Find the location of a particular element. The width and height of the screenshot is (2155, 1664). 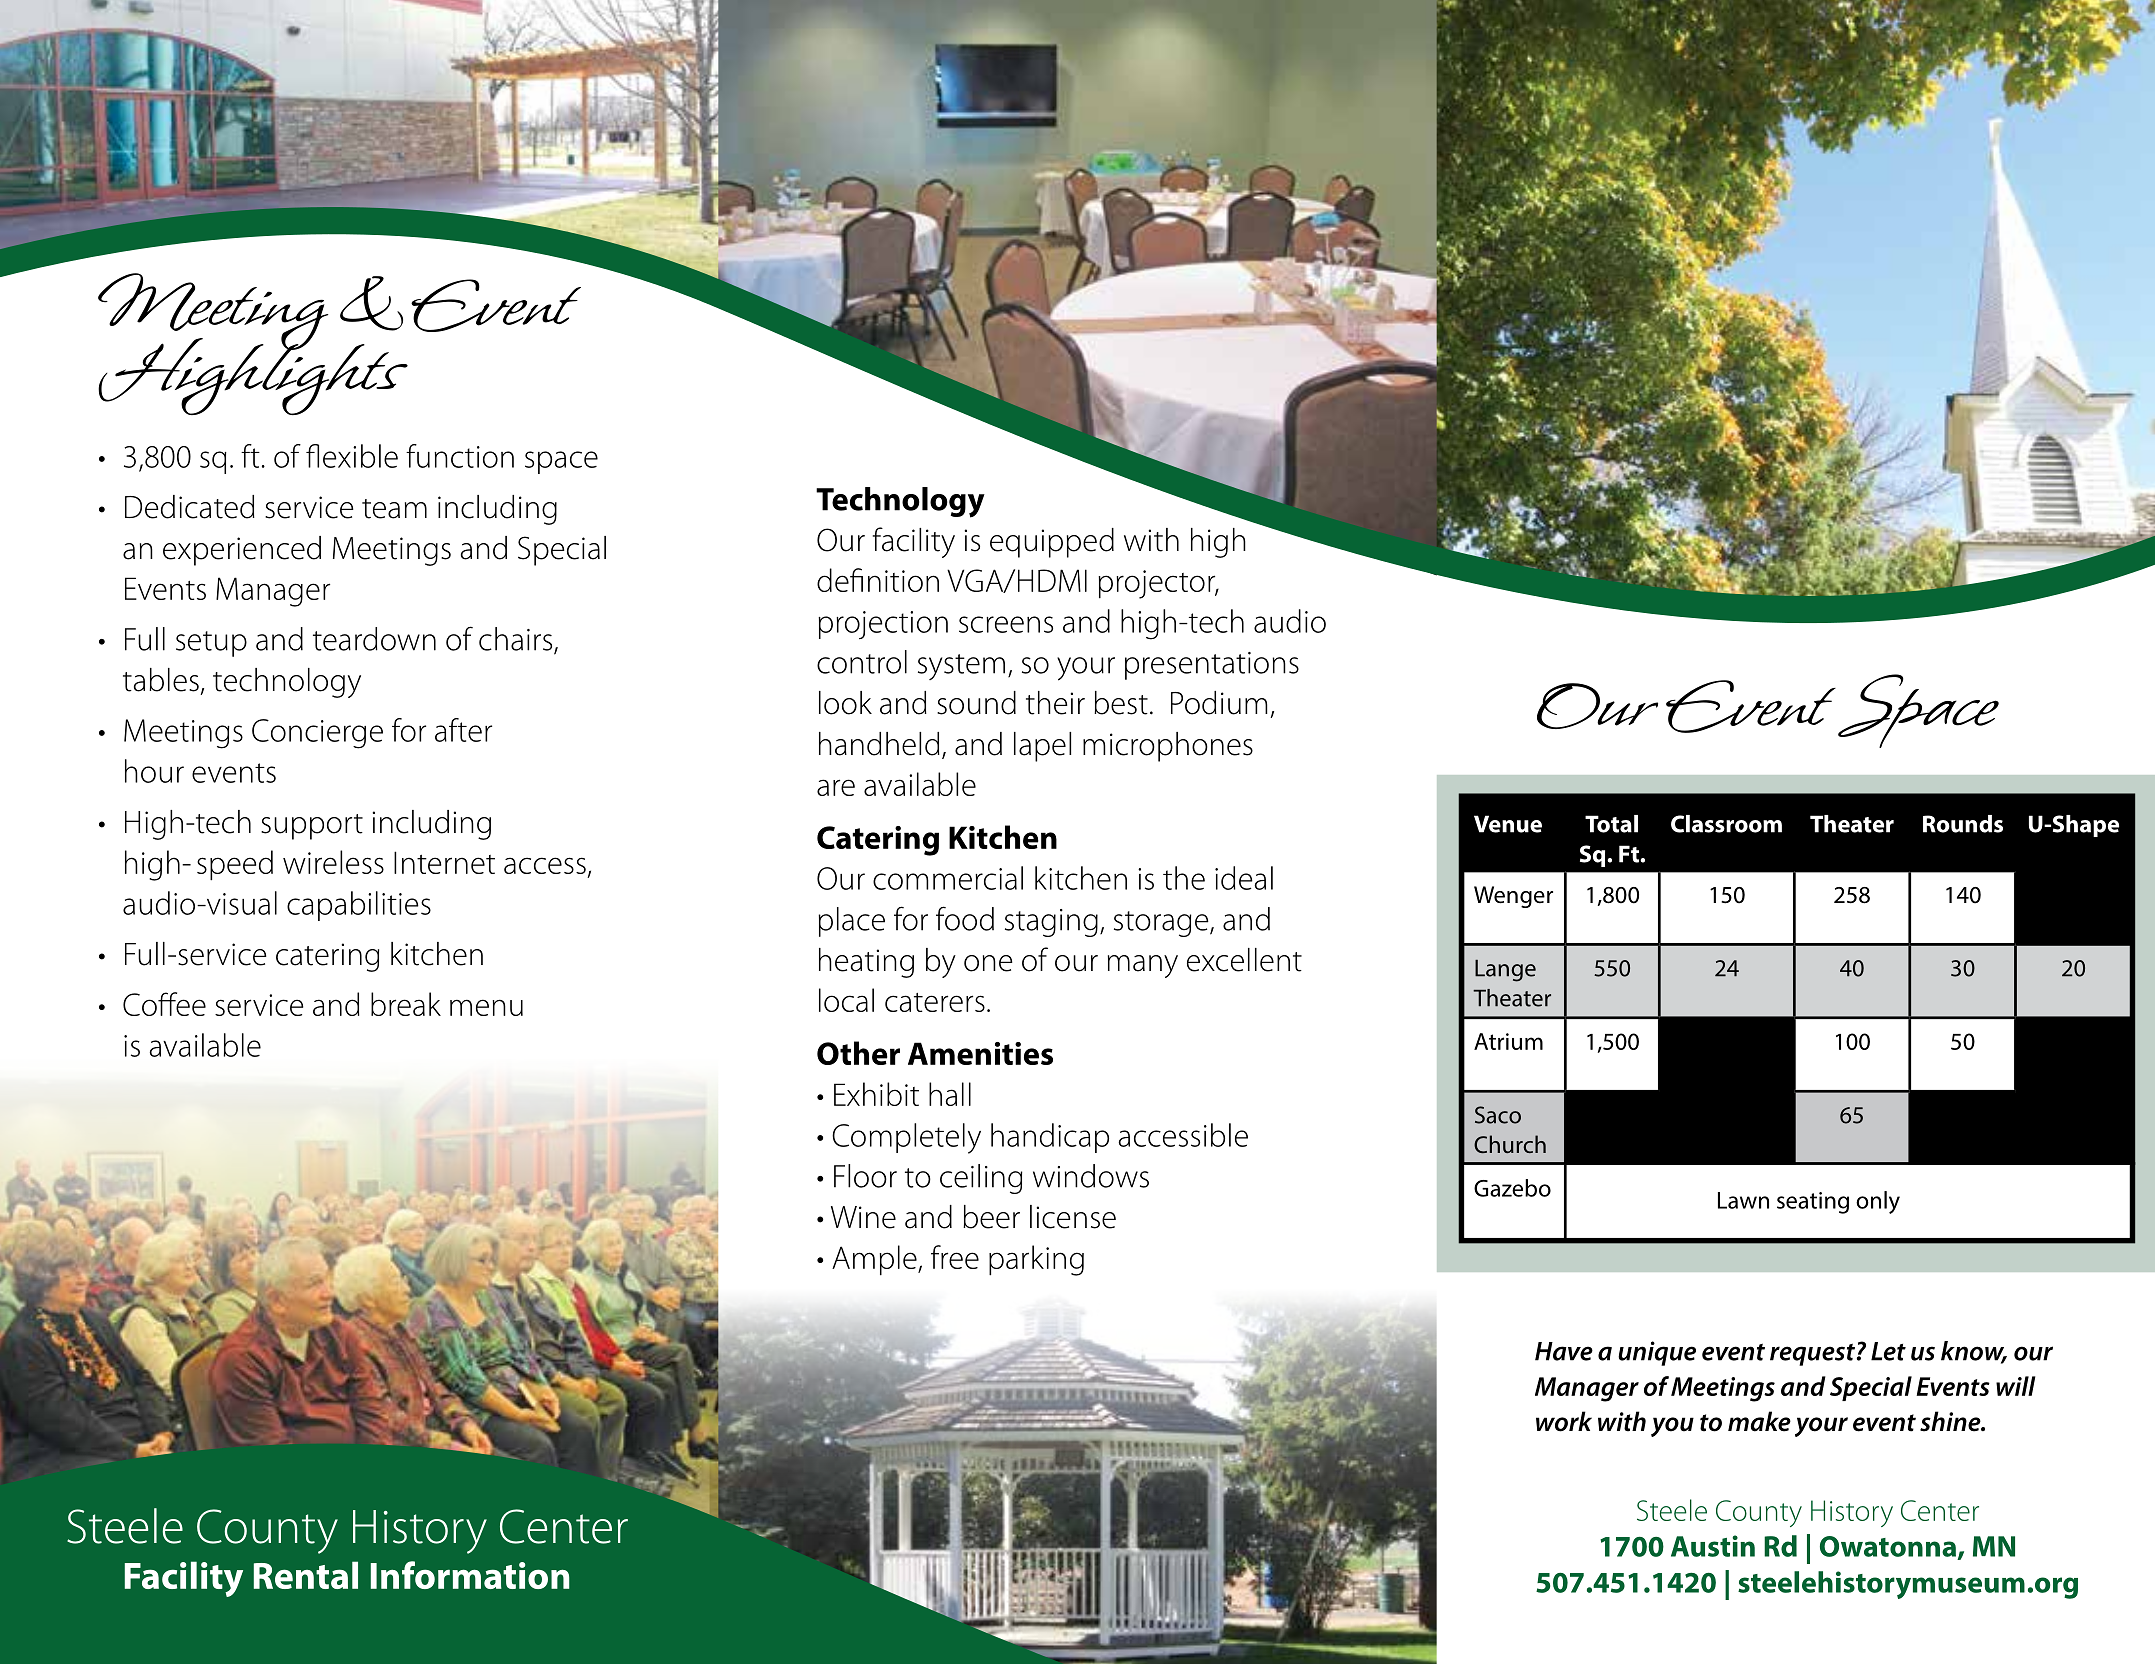

Classroom is located at coordinates (1726, 824).
